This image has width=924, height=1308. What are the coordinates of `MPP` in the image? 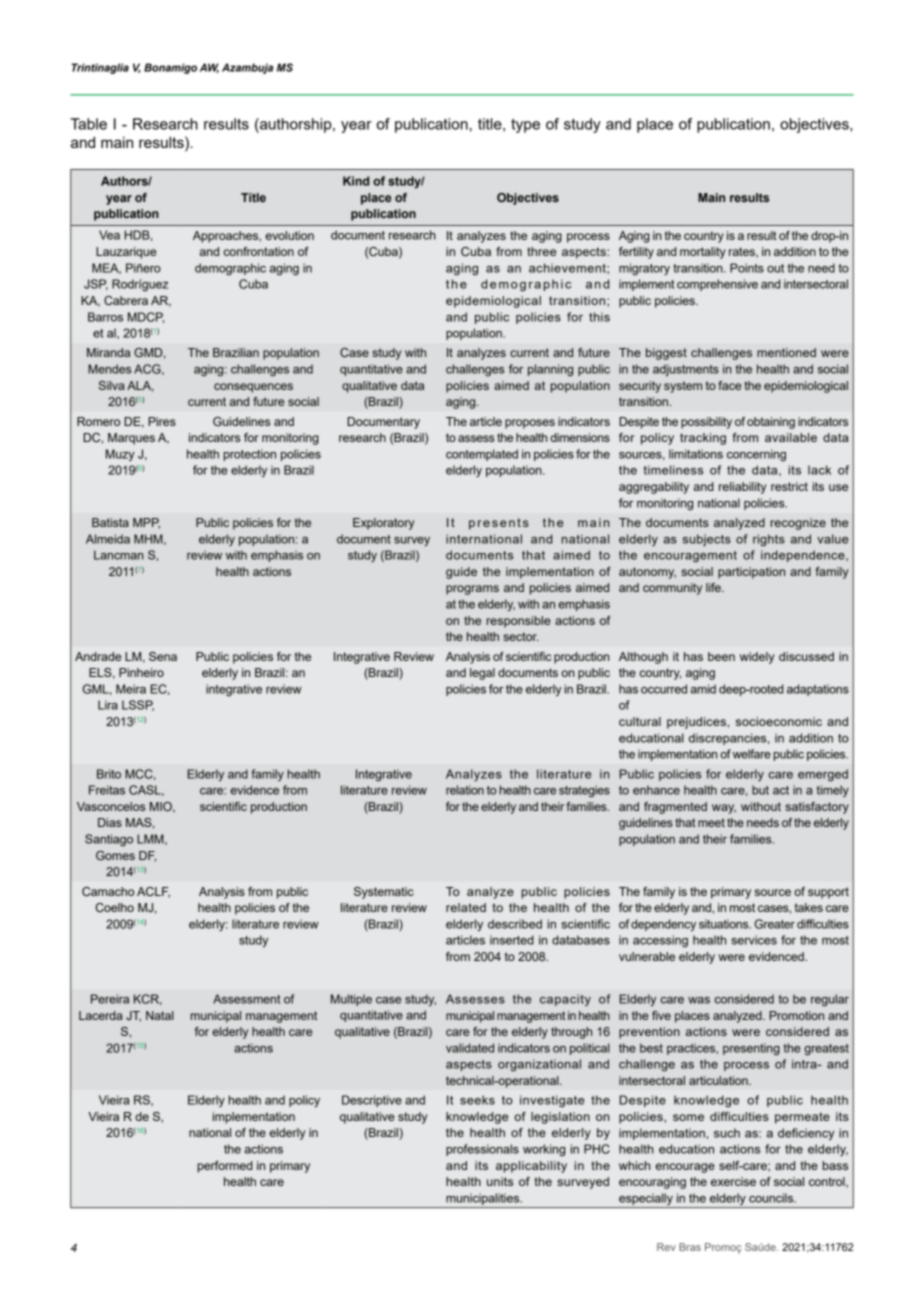 It's located at (146, 523).
